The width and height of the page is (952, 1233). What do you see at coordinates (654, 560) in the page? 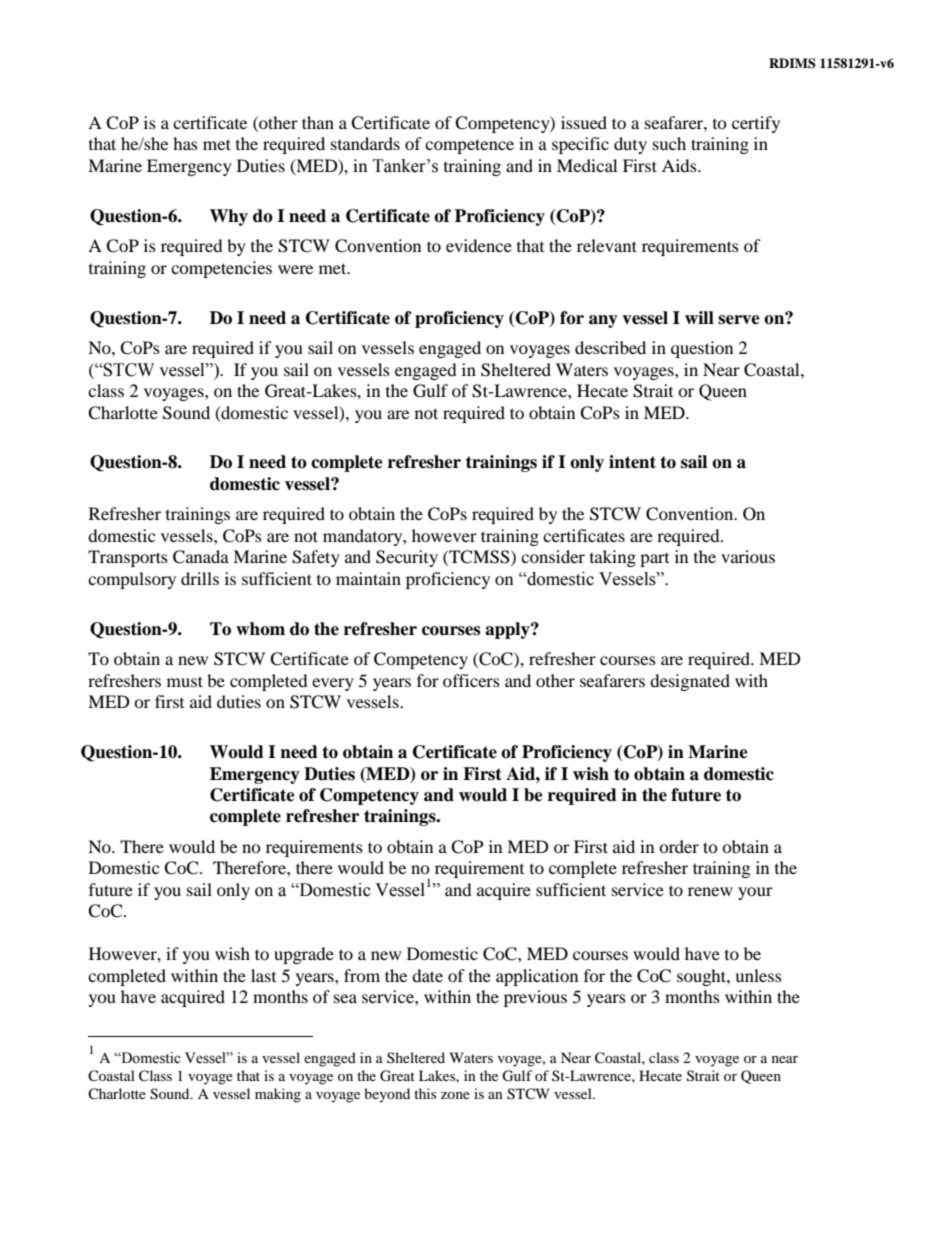
I see `part` at bounding box center [654, 560].
